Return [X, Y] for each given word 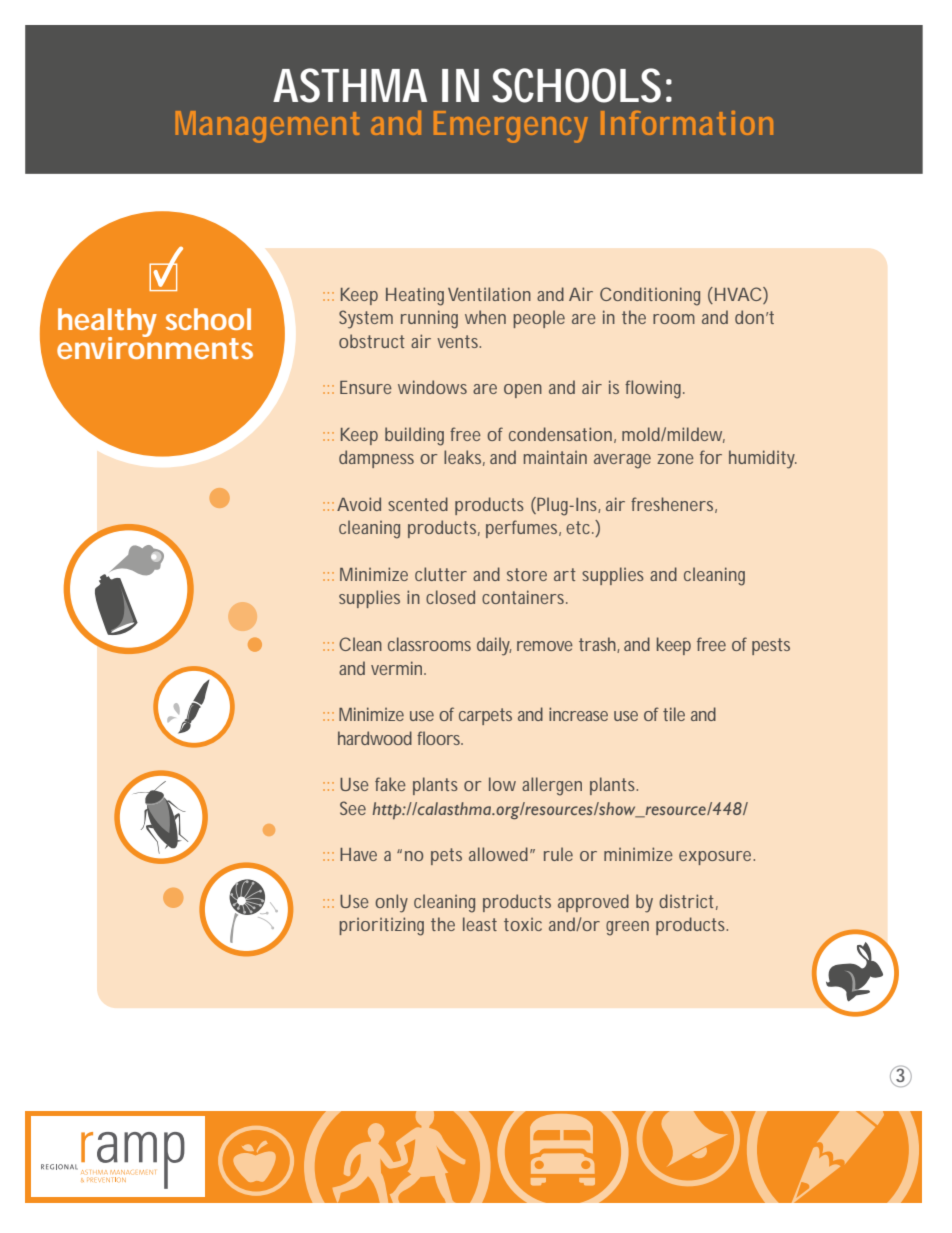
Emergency [511, 127]
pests [771, 646]
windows [432, 387]
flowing [653, 389]
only [391, 903]
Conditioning [650, 296]
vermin [396, 668]
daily [494, 646]
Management [267, 127]
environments [155, 346]
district [686, 901]
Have [358, 854]
